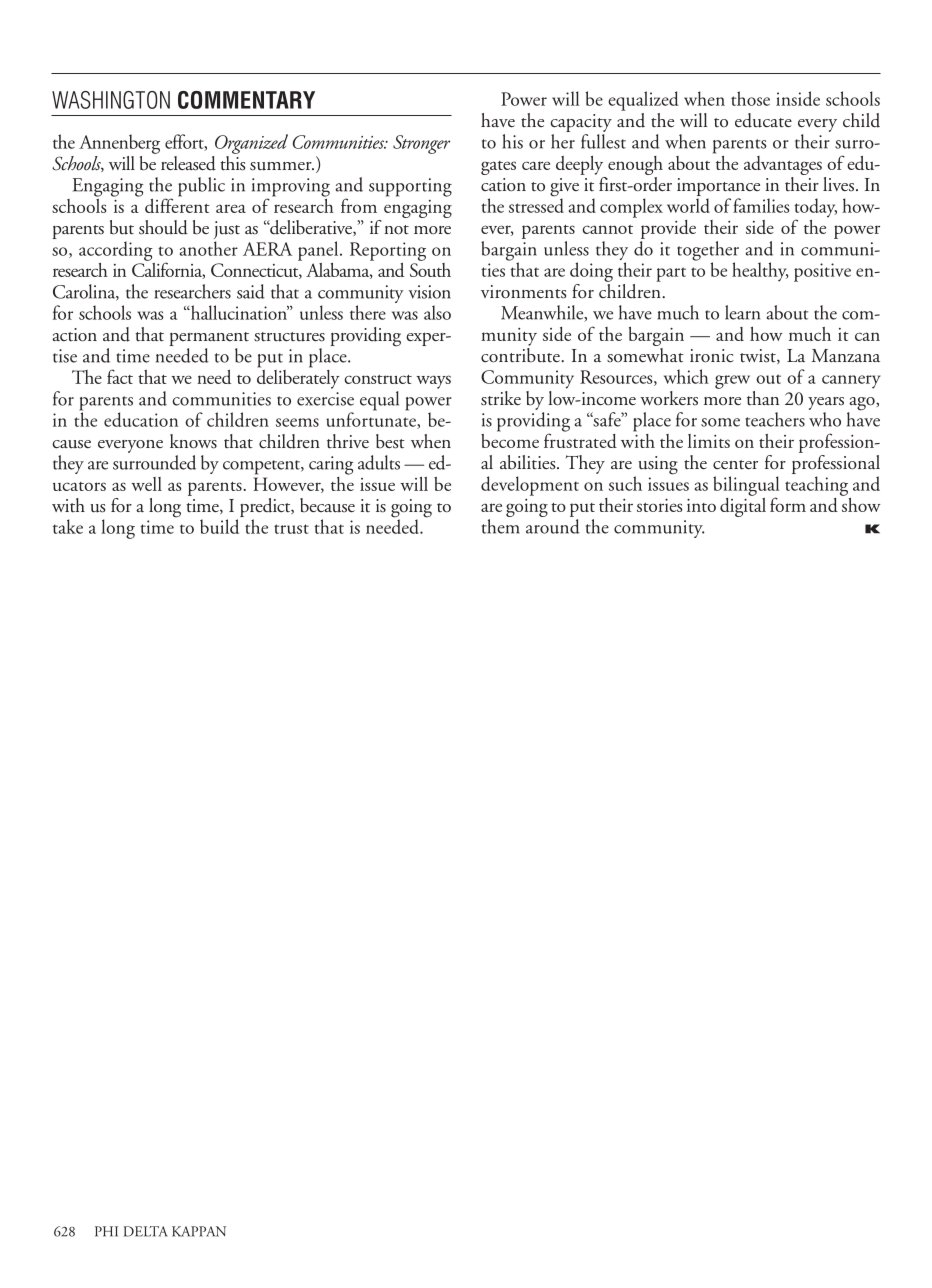 The image size is (932, 1288). What do you see at coordinates (743, 506) in the screenshot?
I see `digital` at bounding box center [743, 506].
